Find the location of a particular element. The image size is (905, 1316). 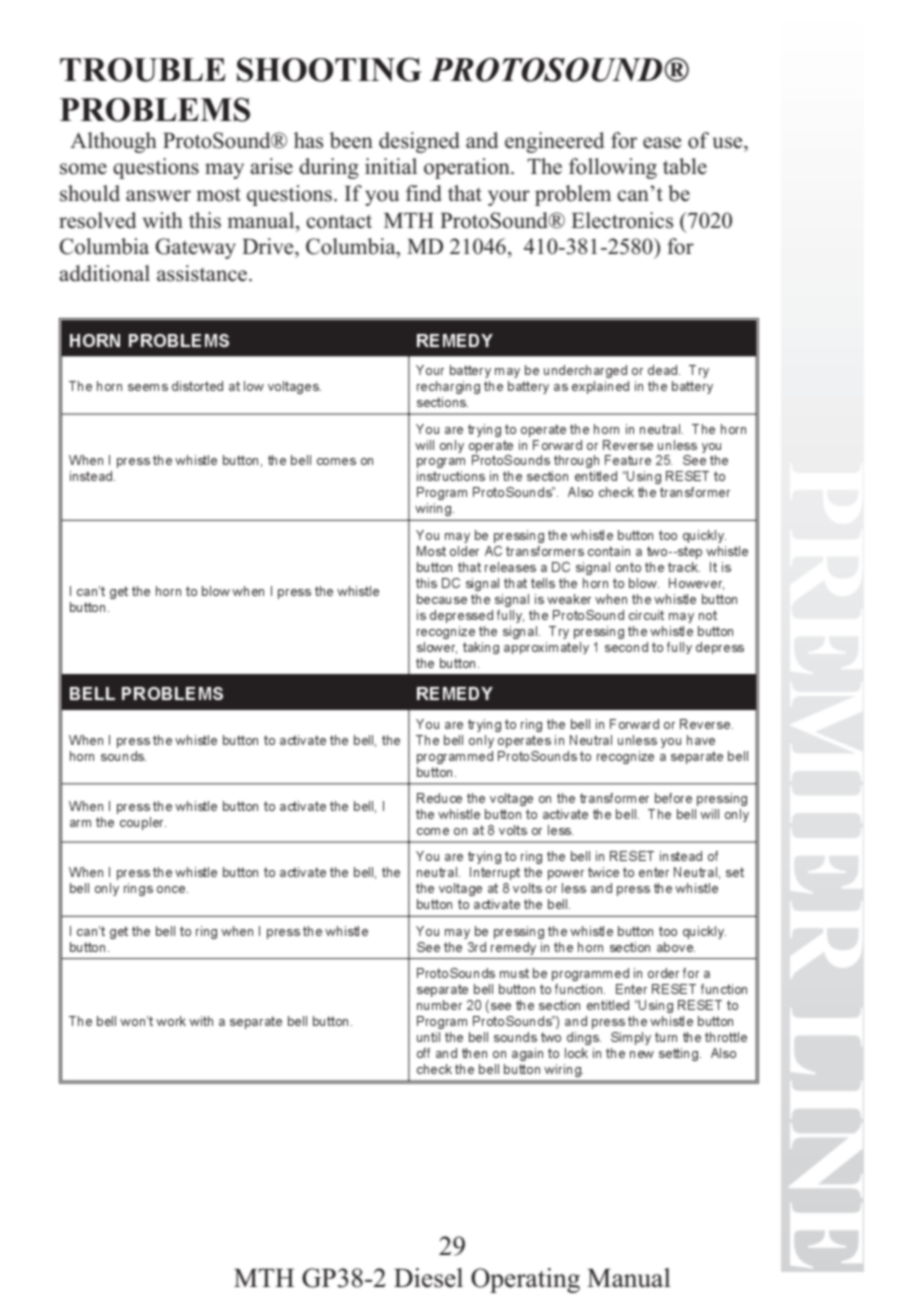

table is located at coordinates (685, 166).
